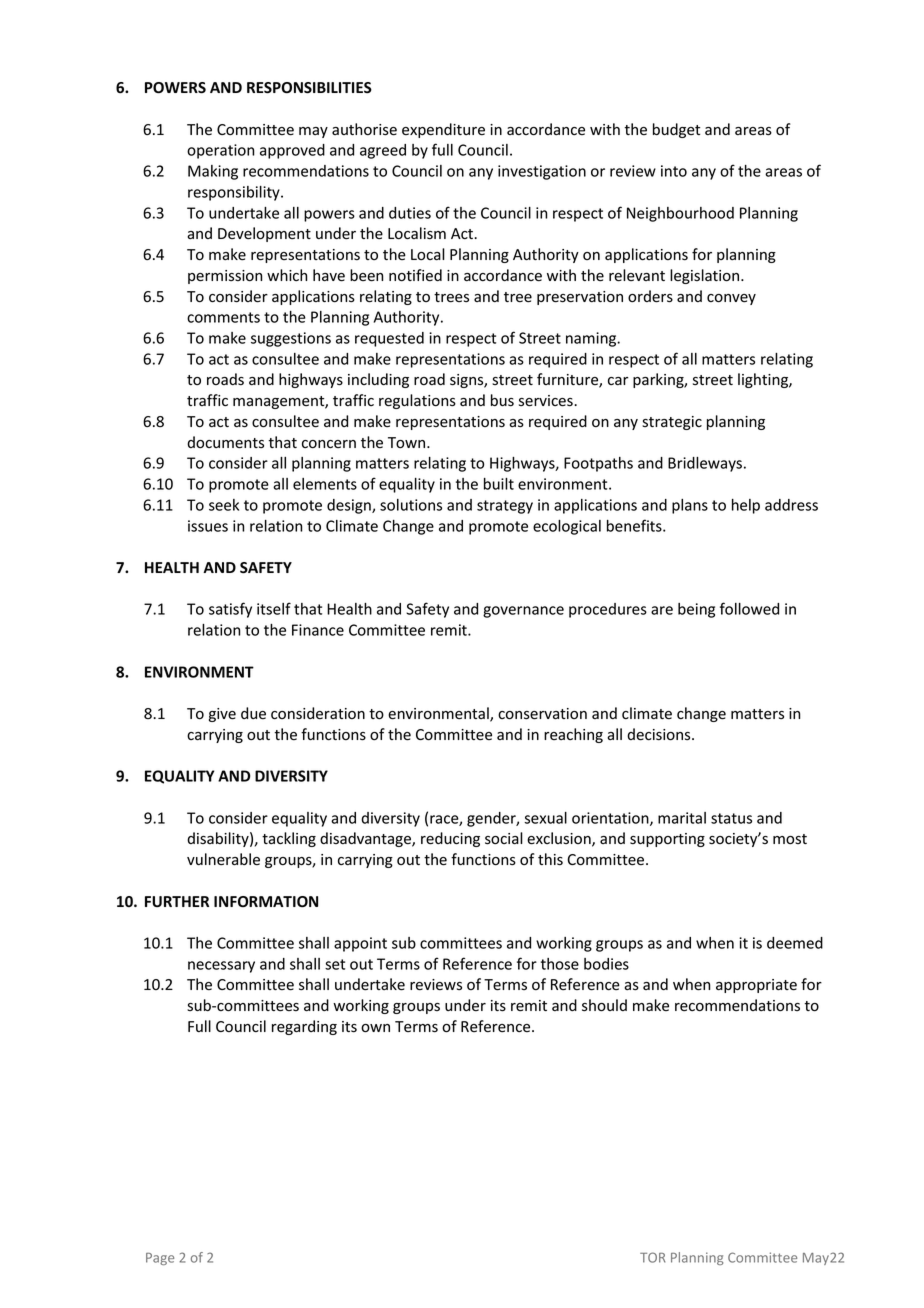  What do you see at coordinates (160, 1259) in the document?
I see `Page` at bounding box center [160, 1259].
